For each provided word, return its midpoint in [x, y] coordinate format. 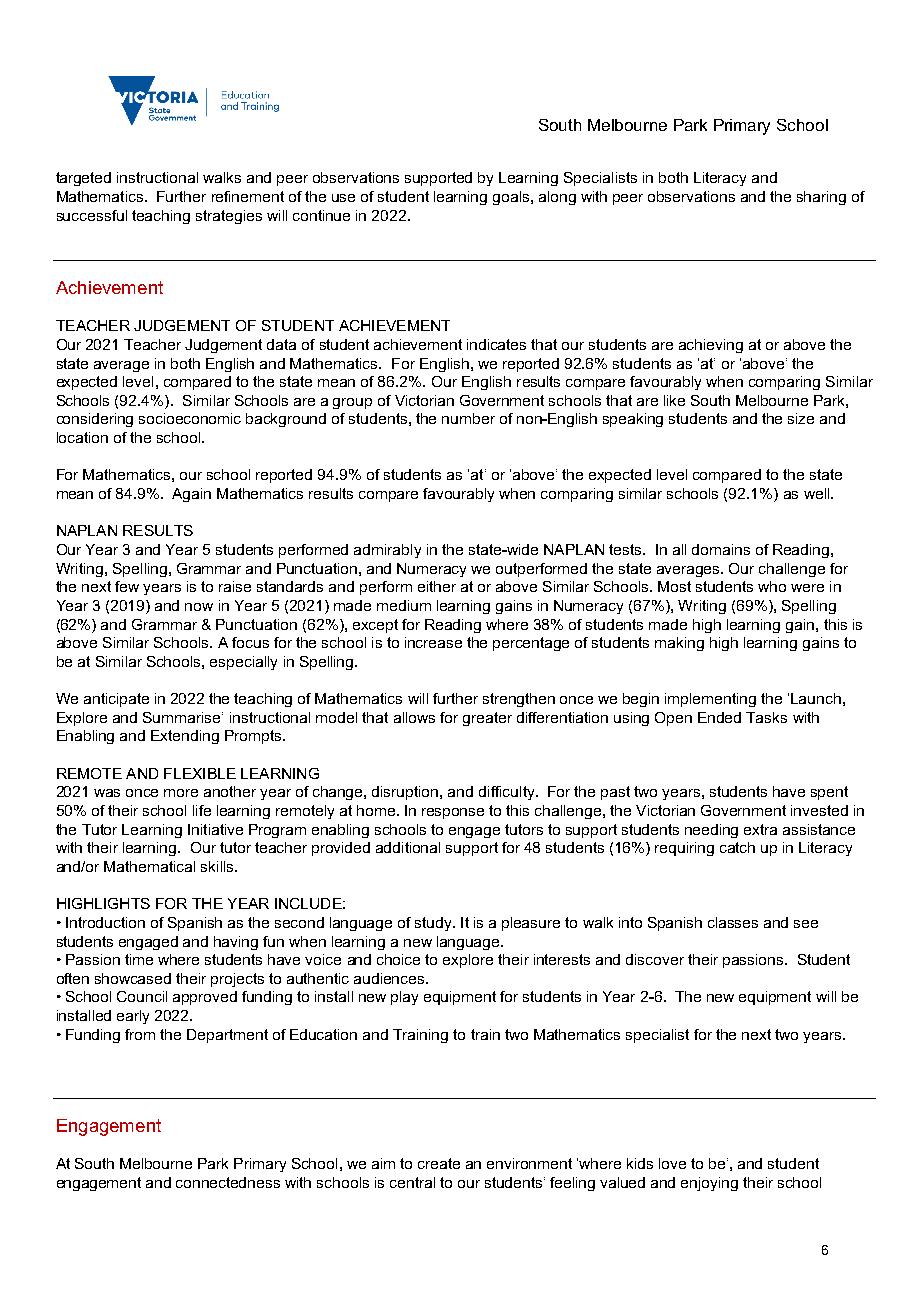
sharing [821, 198]
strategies [229, 217]
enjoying [709, 1184]
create [439, 1163]
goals [512, 198]
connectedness [228, 1182]
